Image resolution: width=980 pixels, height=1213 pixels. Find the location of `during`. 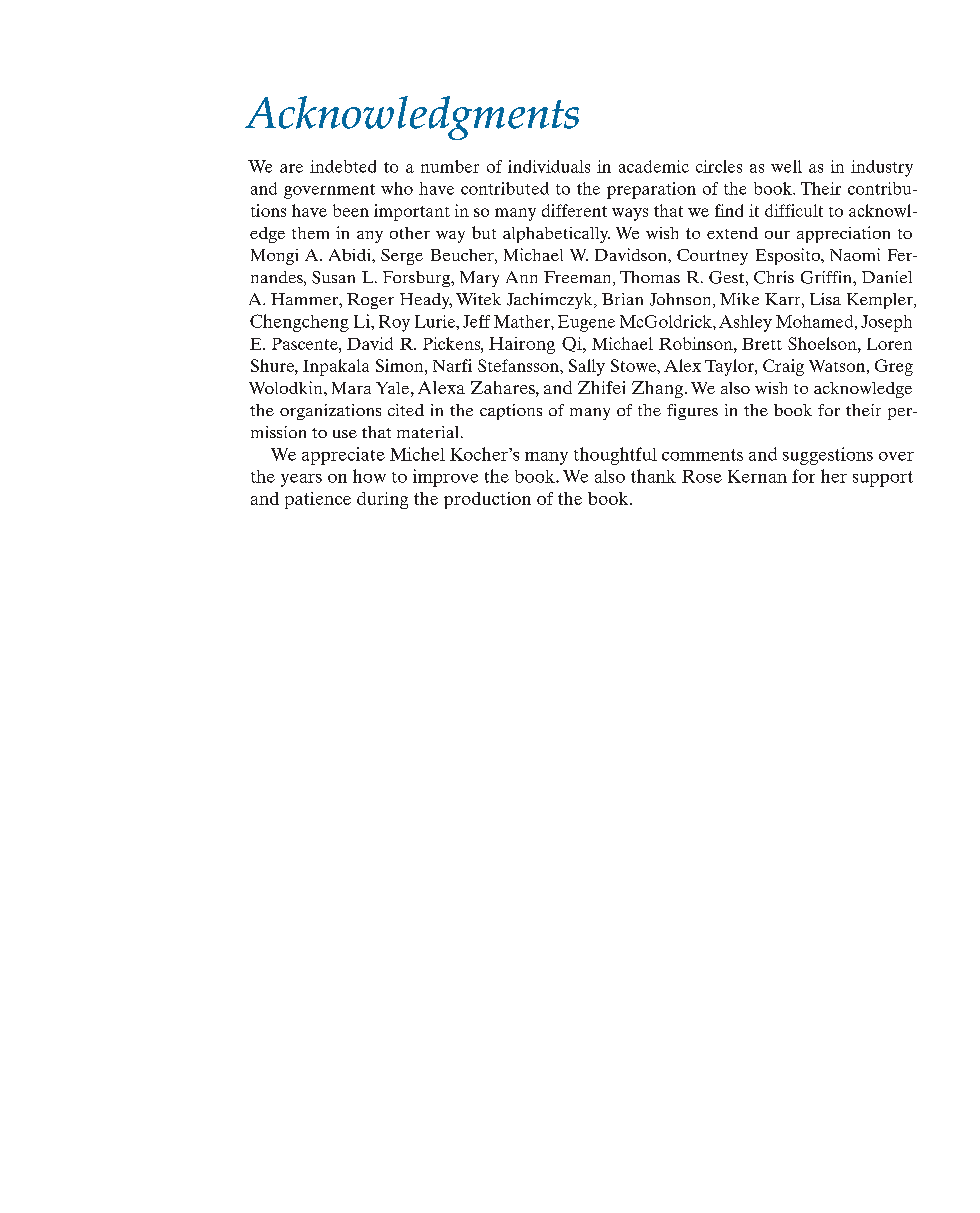

during is located at coordinates (382, 500).
